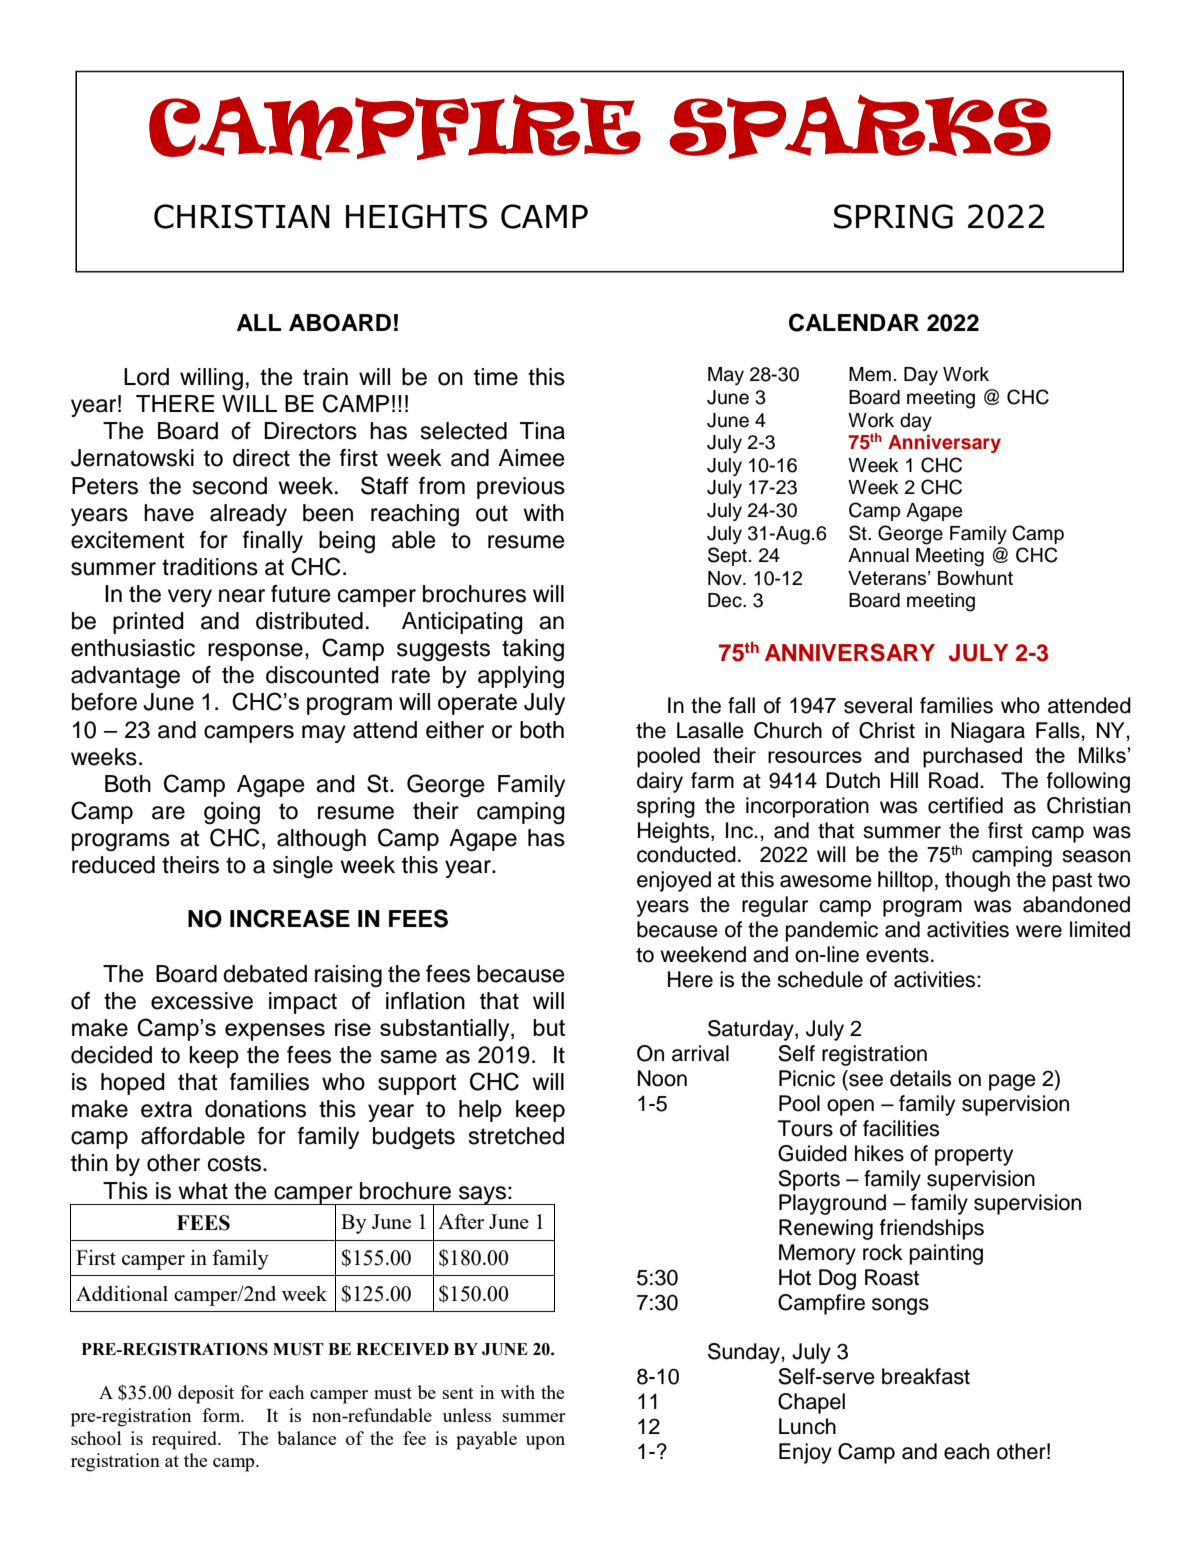 This image has width=1202, height=1556. I want to click on traditions, so click(210, 567).
